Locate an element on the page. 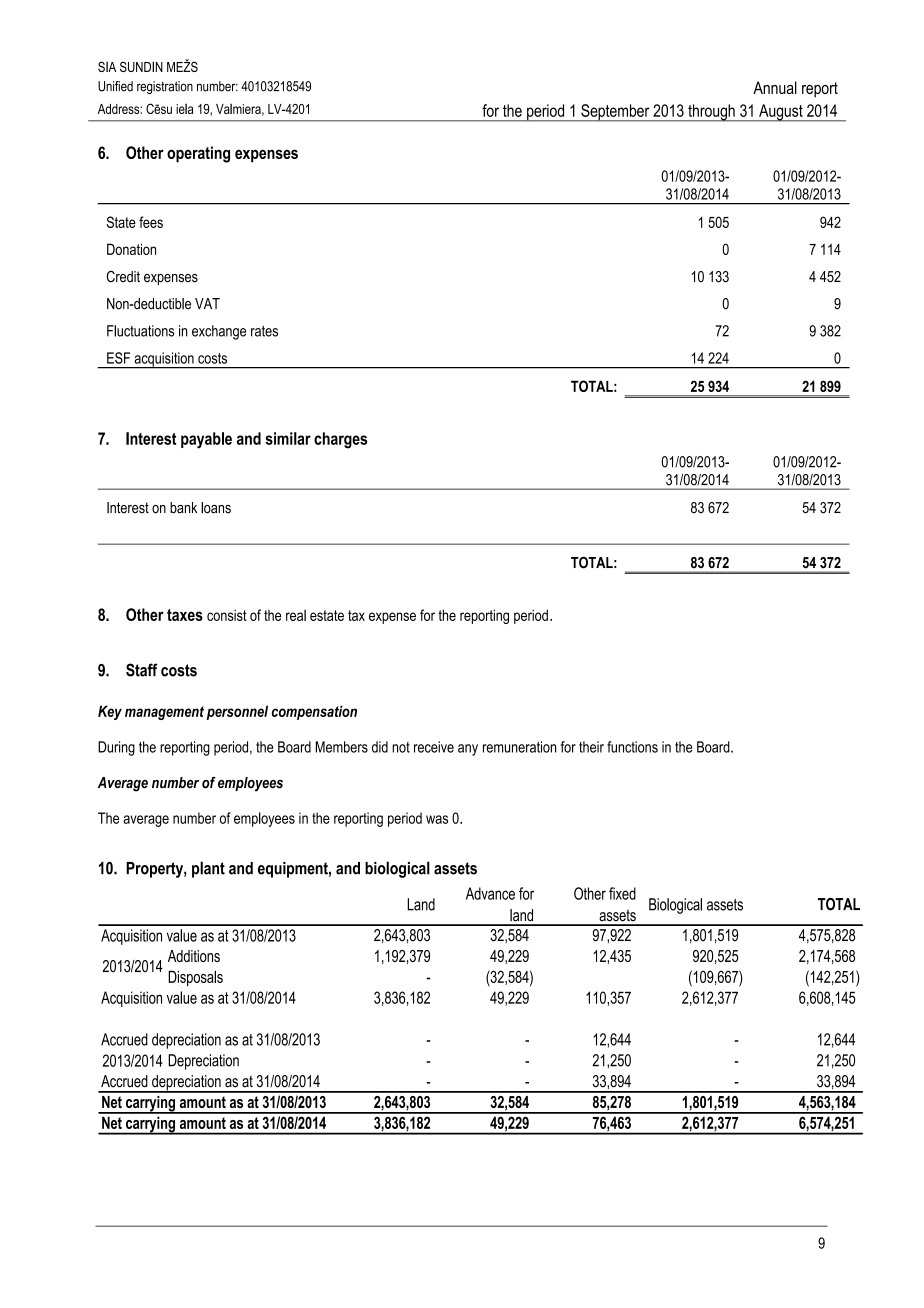 This page has height=1308, width=924. registration is located at coordinates (165, 87).
